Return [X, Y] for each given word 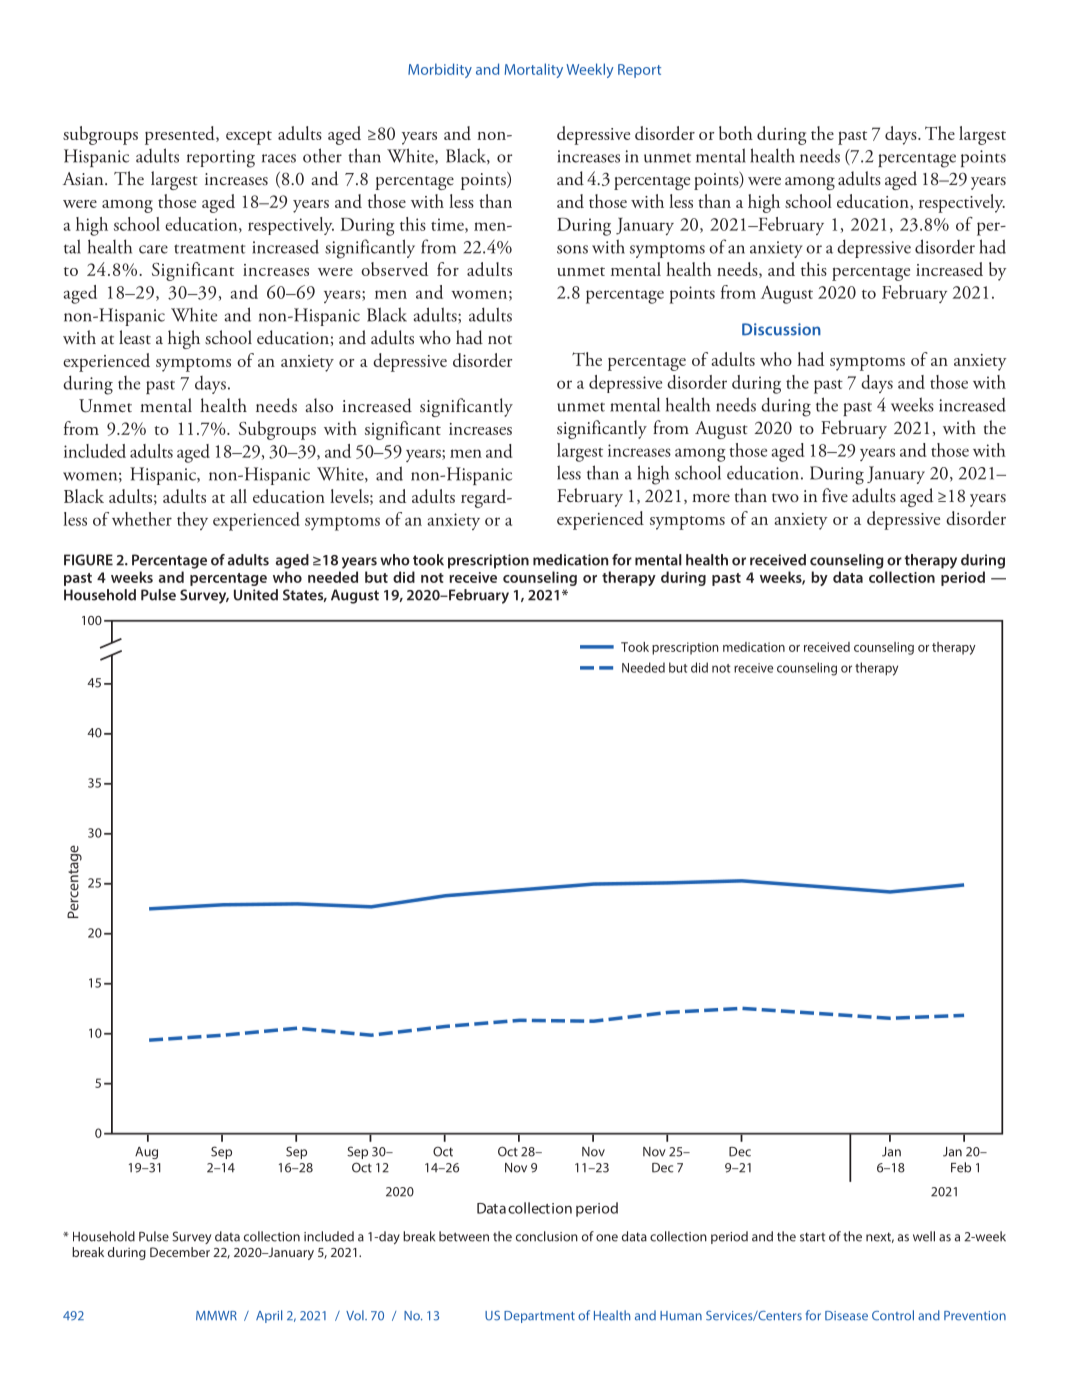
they [192, 521]
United [256, 595]
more [711, 498]
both [736, 133]
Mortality [534, 70]
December [180, 1252]
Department [539, 1317]
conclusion [547, 1236]
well [924, 1236]
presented [181, 135]
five [835, 495]
